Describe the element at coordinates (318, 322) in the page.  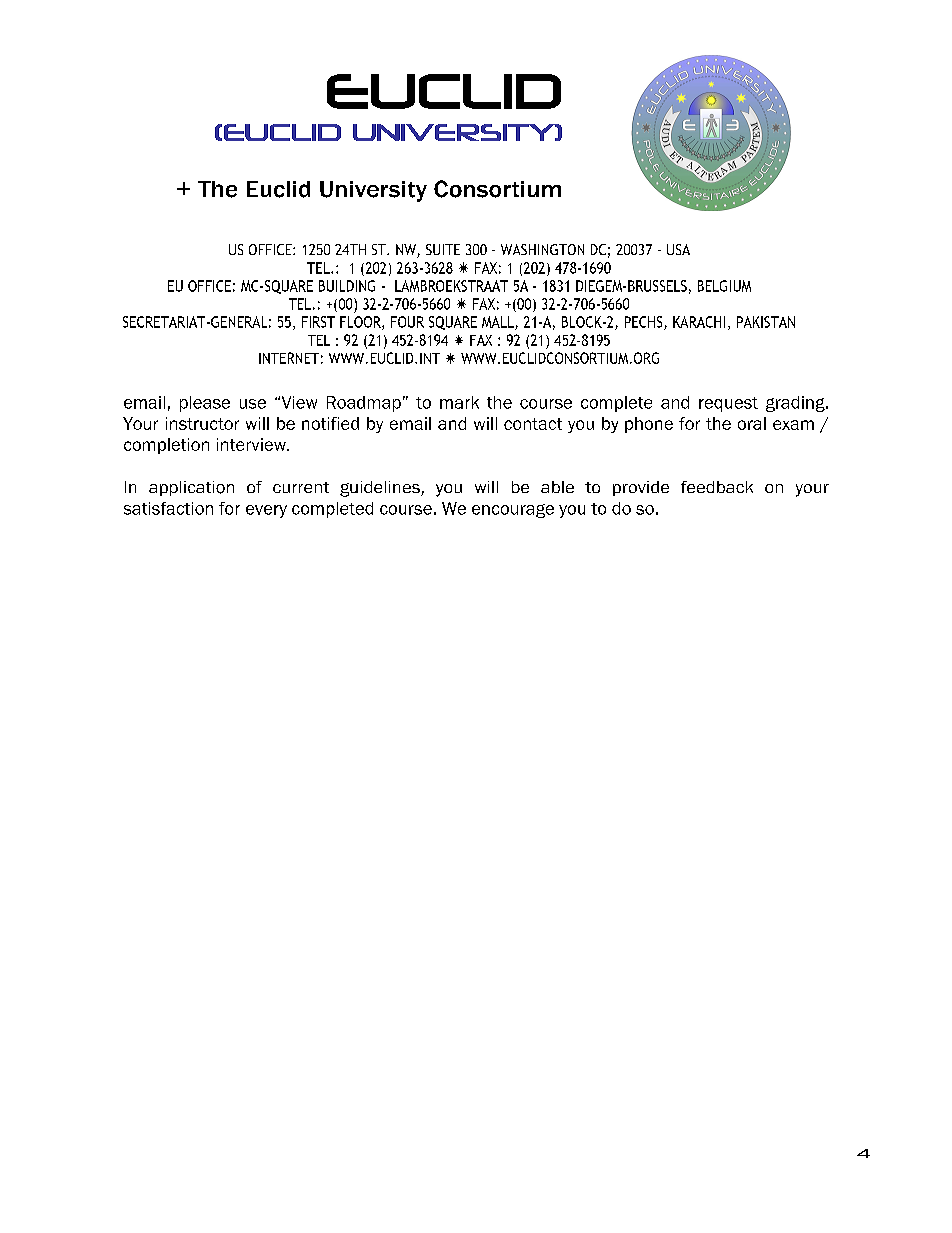
I see `FIRST` at that location.
